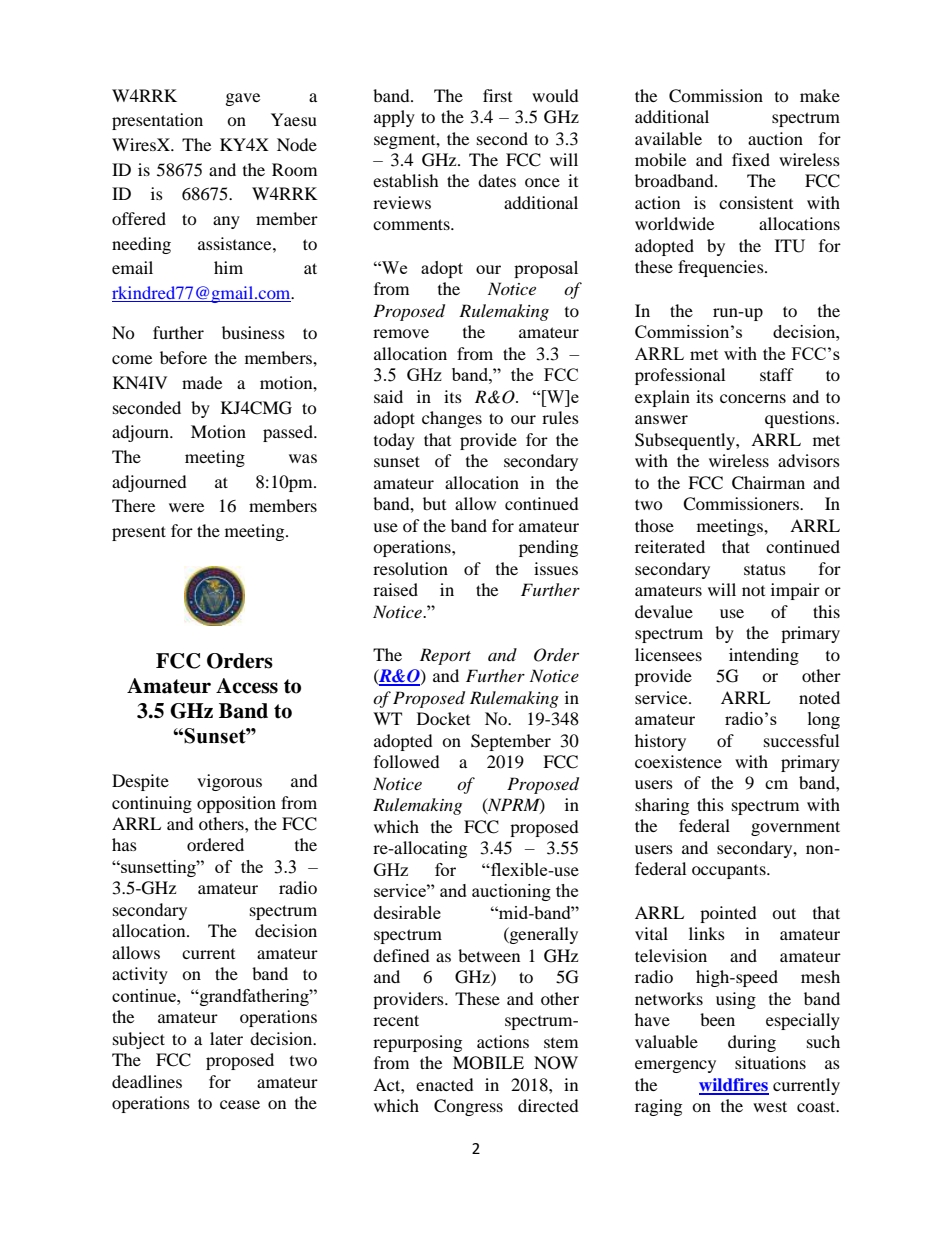 Image resolution: width=952 pixels, height=1233 pixels. Describe the element at coordinates (795, 828) in the document. I see `government` at that location.
